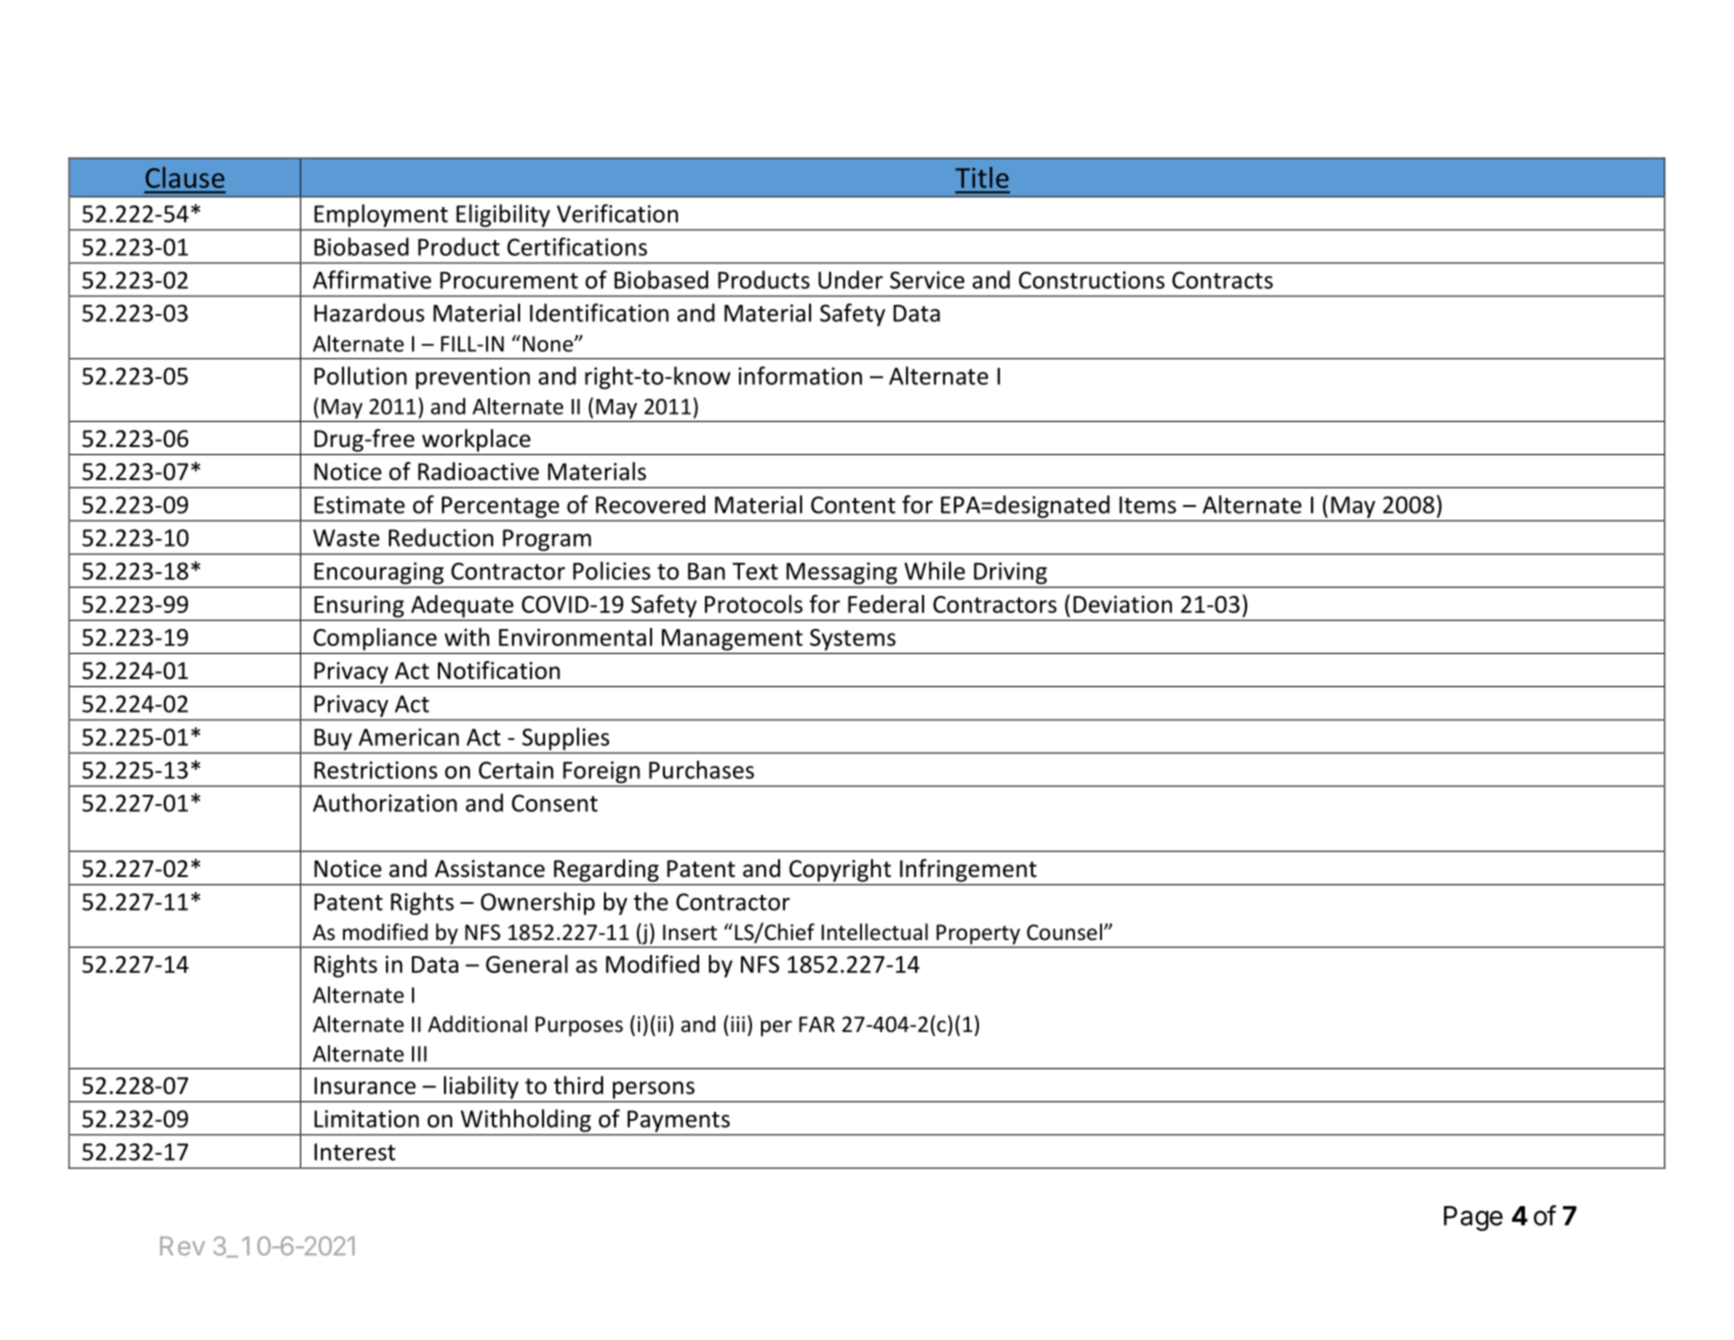 This screenshot has width=1734, height=1340. Describe the element at coordinates (527, 964) in the screenshot. I see `General` at that location.
